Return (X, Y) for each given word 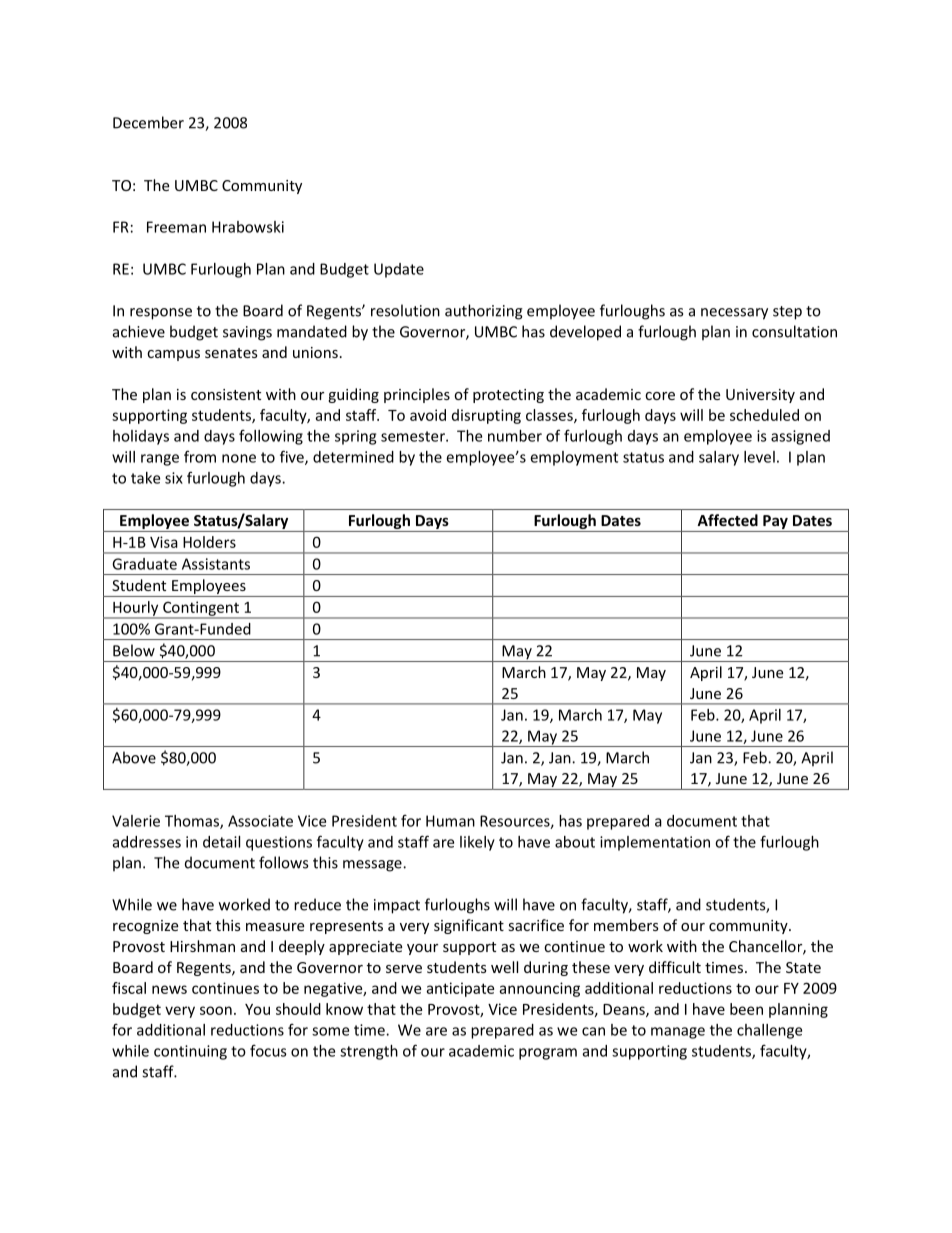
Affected (727, 520)
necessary (734, 314)
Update (399, 270)
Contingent (201, 609)
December (148, 122)
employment (574, 458)
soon (216, 1010)
